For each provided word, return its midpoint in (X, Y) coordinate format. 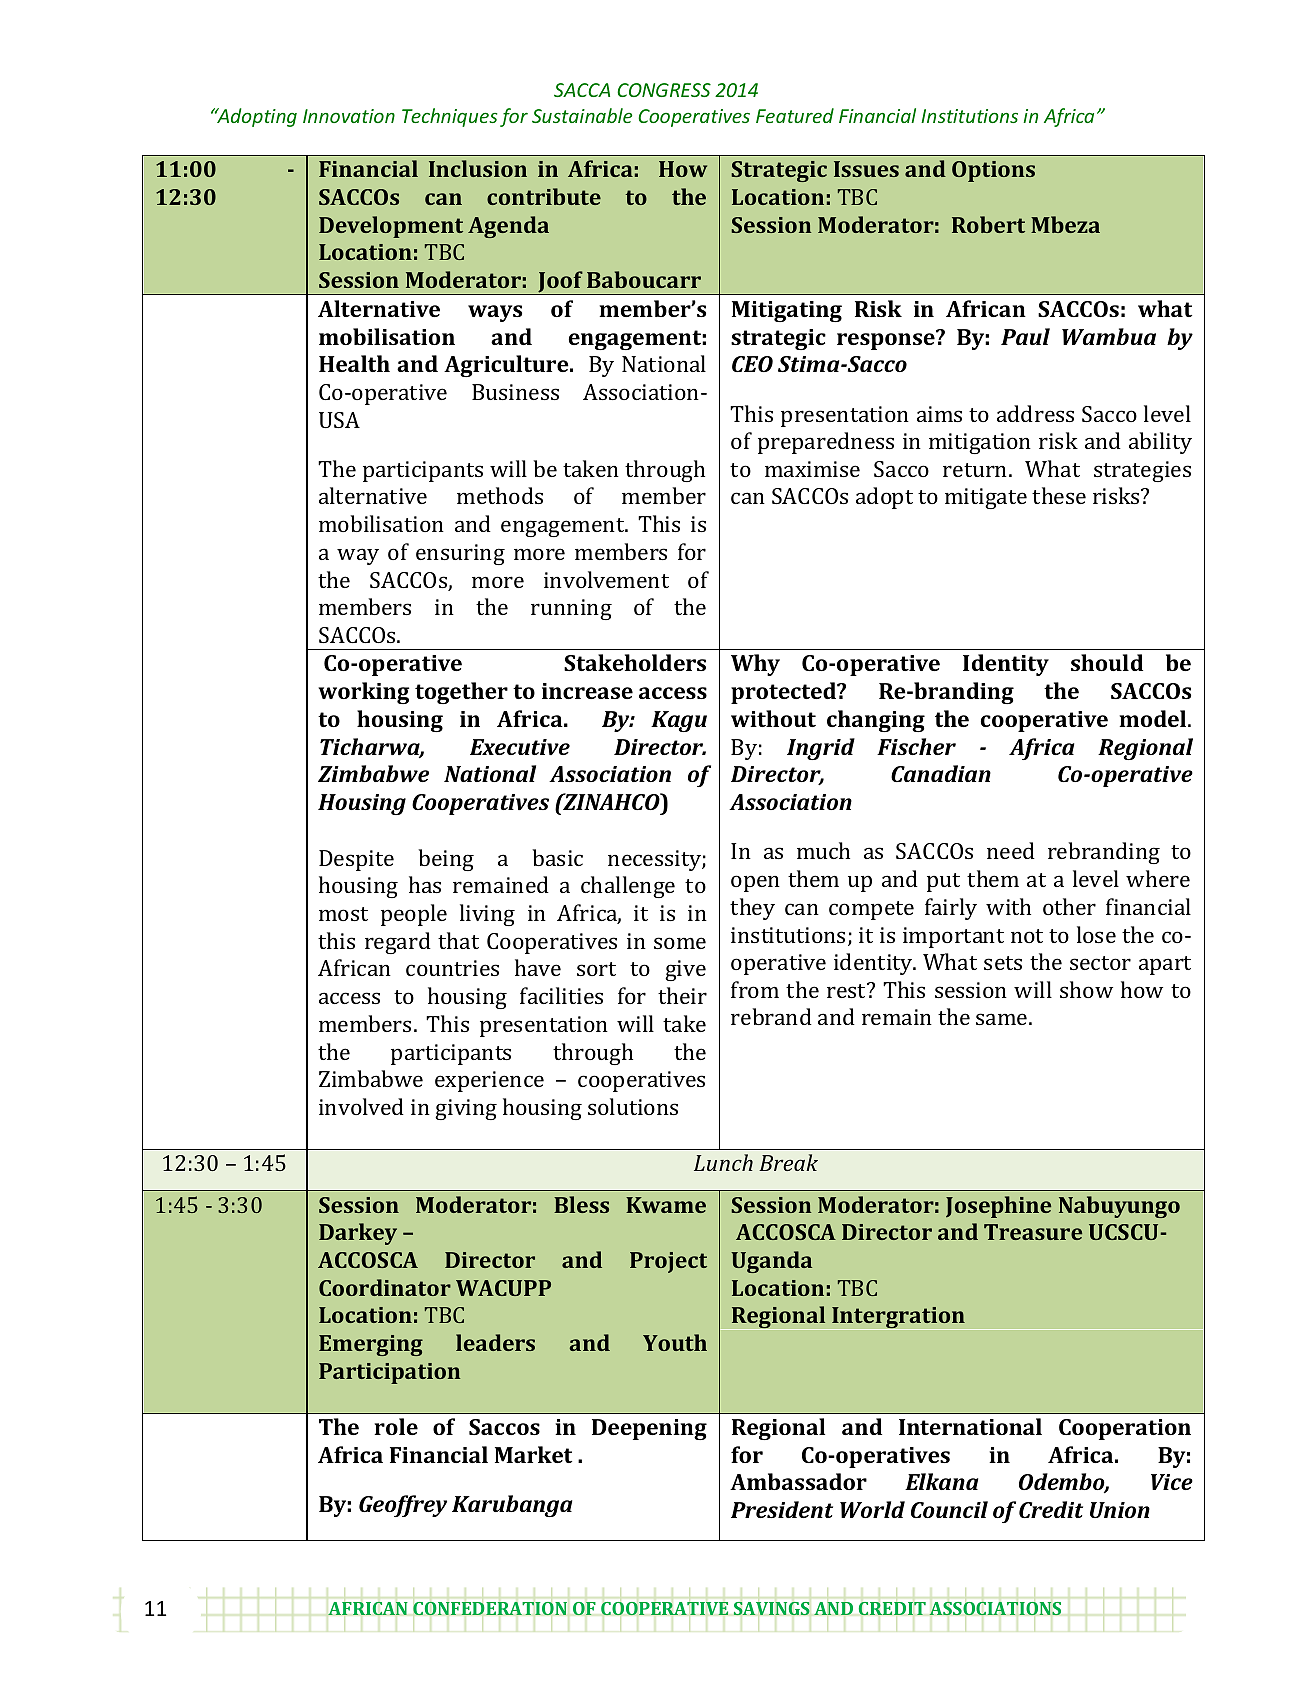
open (755, 883)
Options (993, 171)
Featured (795, 115)
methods (500, 495)
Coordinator (385, 1287)
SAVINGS (772, 1608)
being (446, 860)
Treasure (1033, 1232)
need (1011, 850)
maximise (812, 469)
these (1059, 495)
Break (788, 1162)
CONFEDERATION (490, 1608)
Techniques (450, 117)
